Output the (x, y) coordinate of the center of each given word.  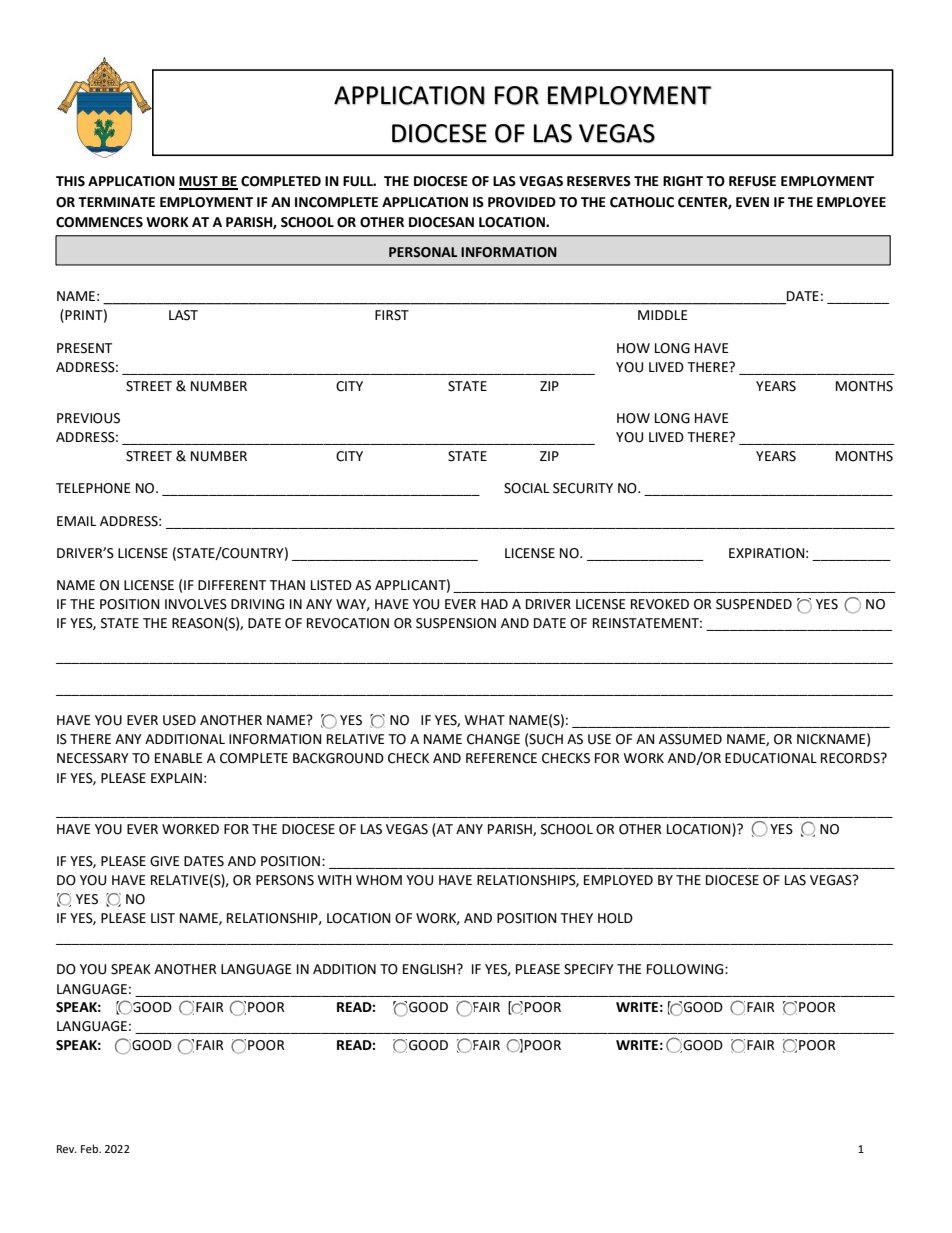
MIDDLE (663, 315)
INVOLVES (196, 604)
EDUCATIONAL (771, 758)
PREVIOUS (88, 418)
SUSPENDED (754, 604)
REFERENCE (501, 758)
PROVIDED (522, 202)
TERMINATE (116, 202)
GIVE (165, 861)
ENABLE (179, 758)
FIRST (392, 315)
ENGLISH (429, 969)
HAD (494, 604)
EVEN (752, 202)
